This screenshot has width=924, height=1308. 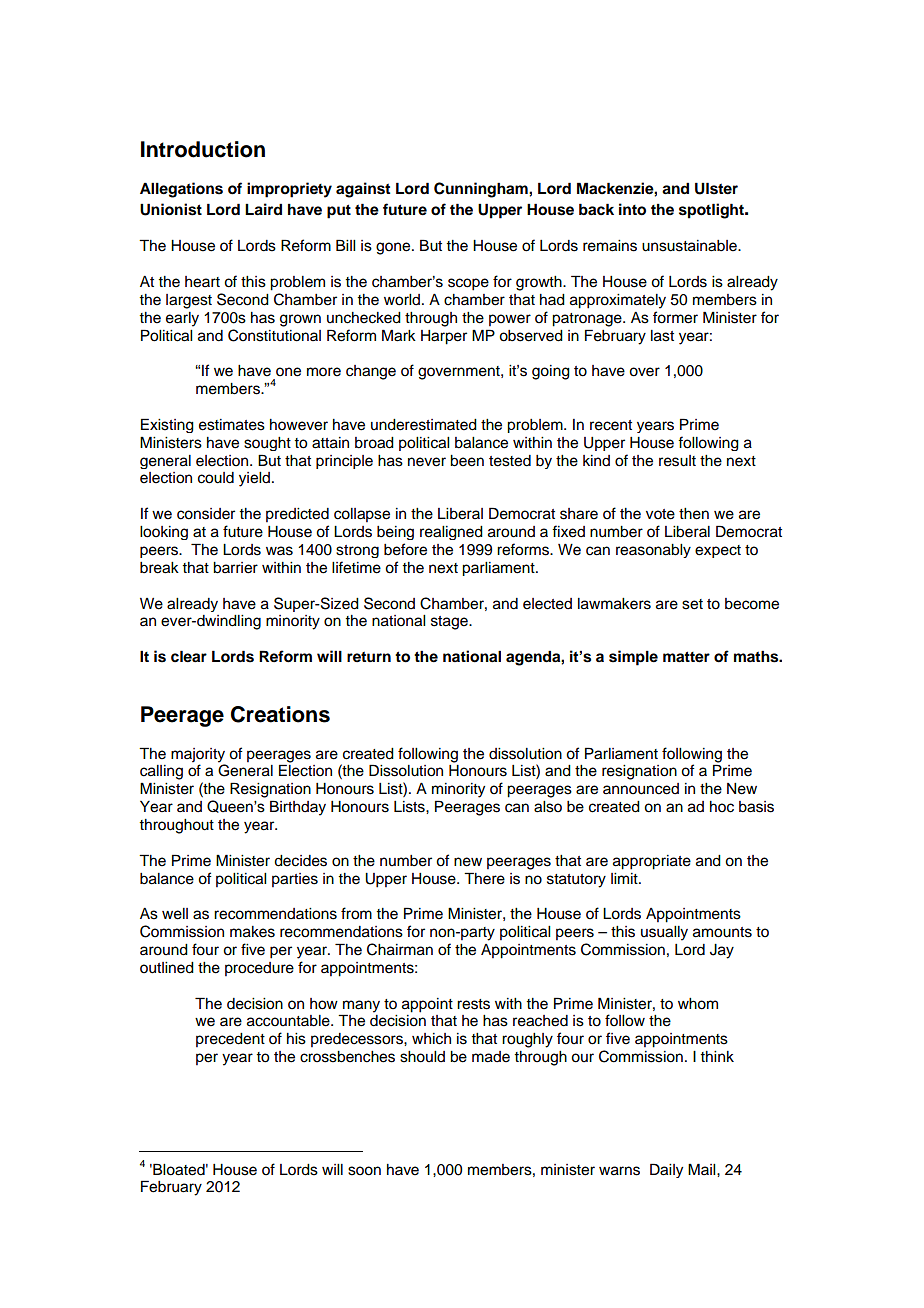 What do you see at coordinates (298, 808) in the screenshot?
I see `Birthday` at bounding box center [298, 808].
